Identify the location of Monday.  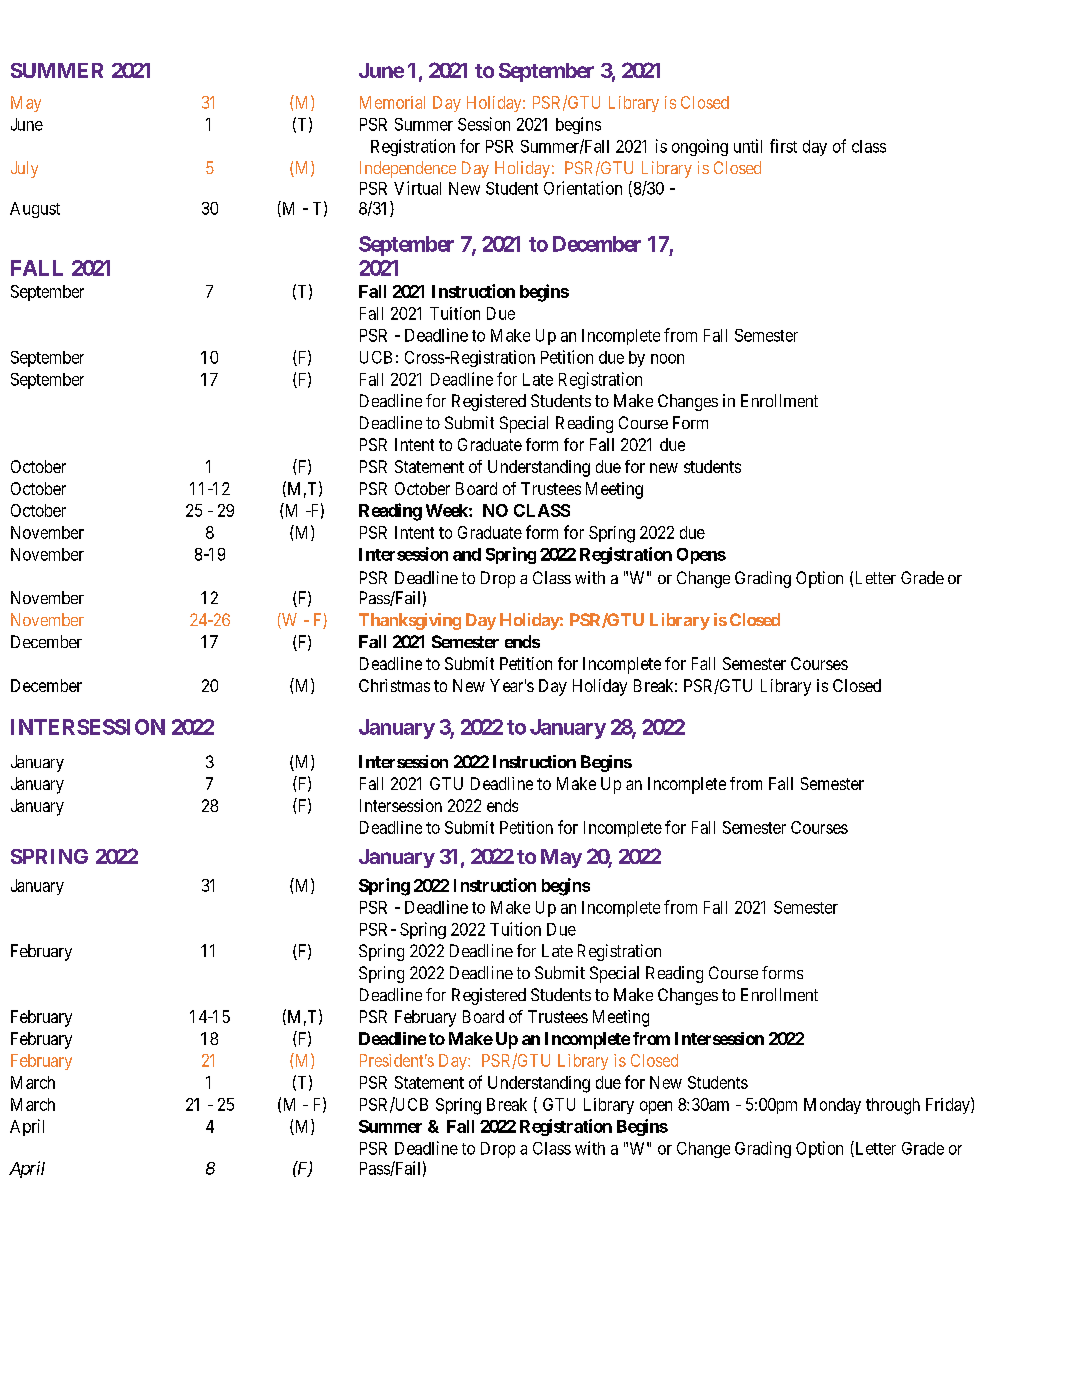
(832, 1106).
